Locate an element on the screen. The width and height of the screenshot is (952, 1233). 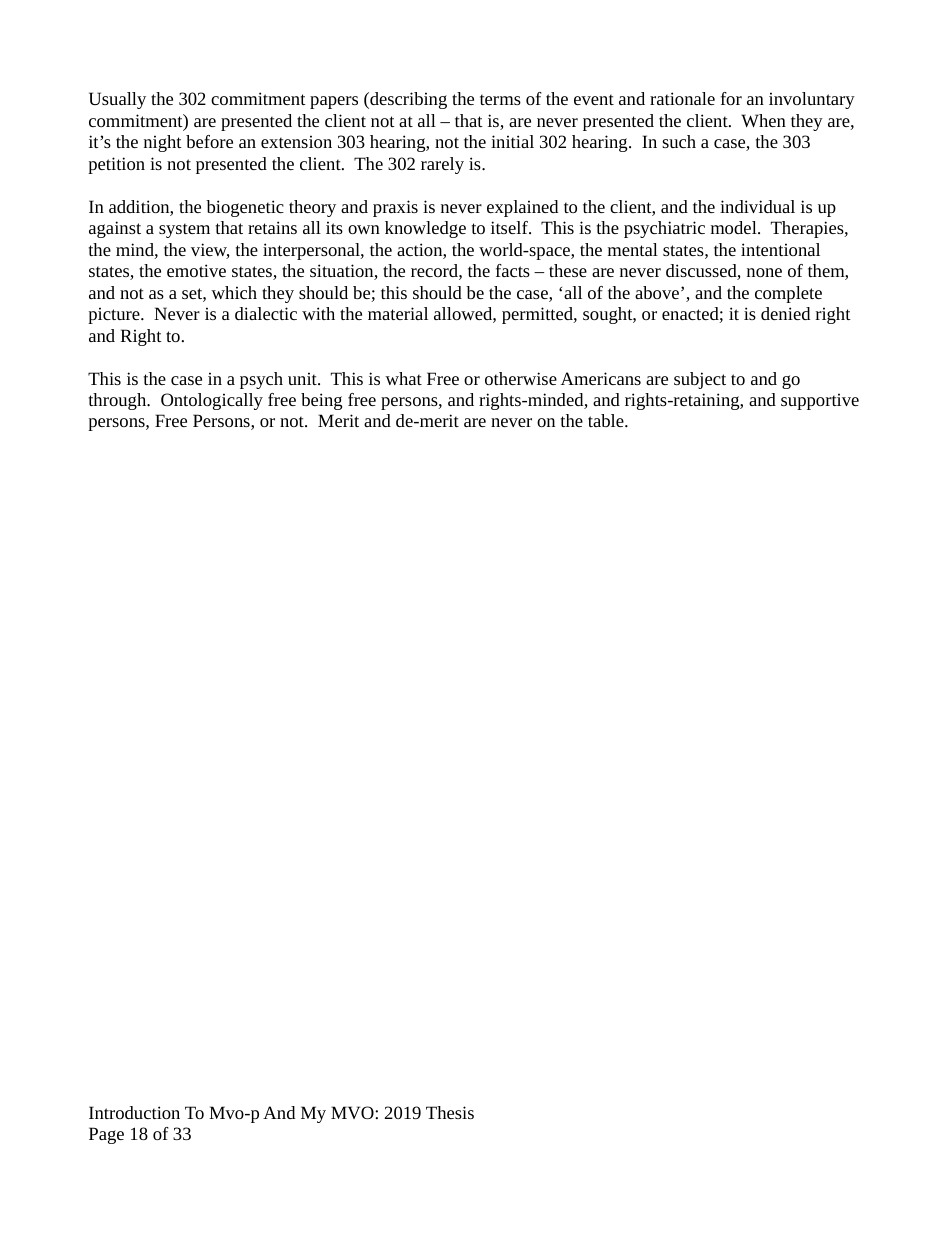
otherwise is located at coordinates (521, 378).
